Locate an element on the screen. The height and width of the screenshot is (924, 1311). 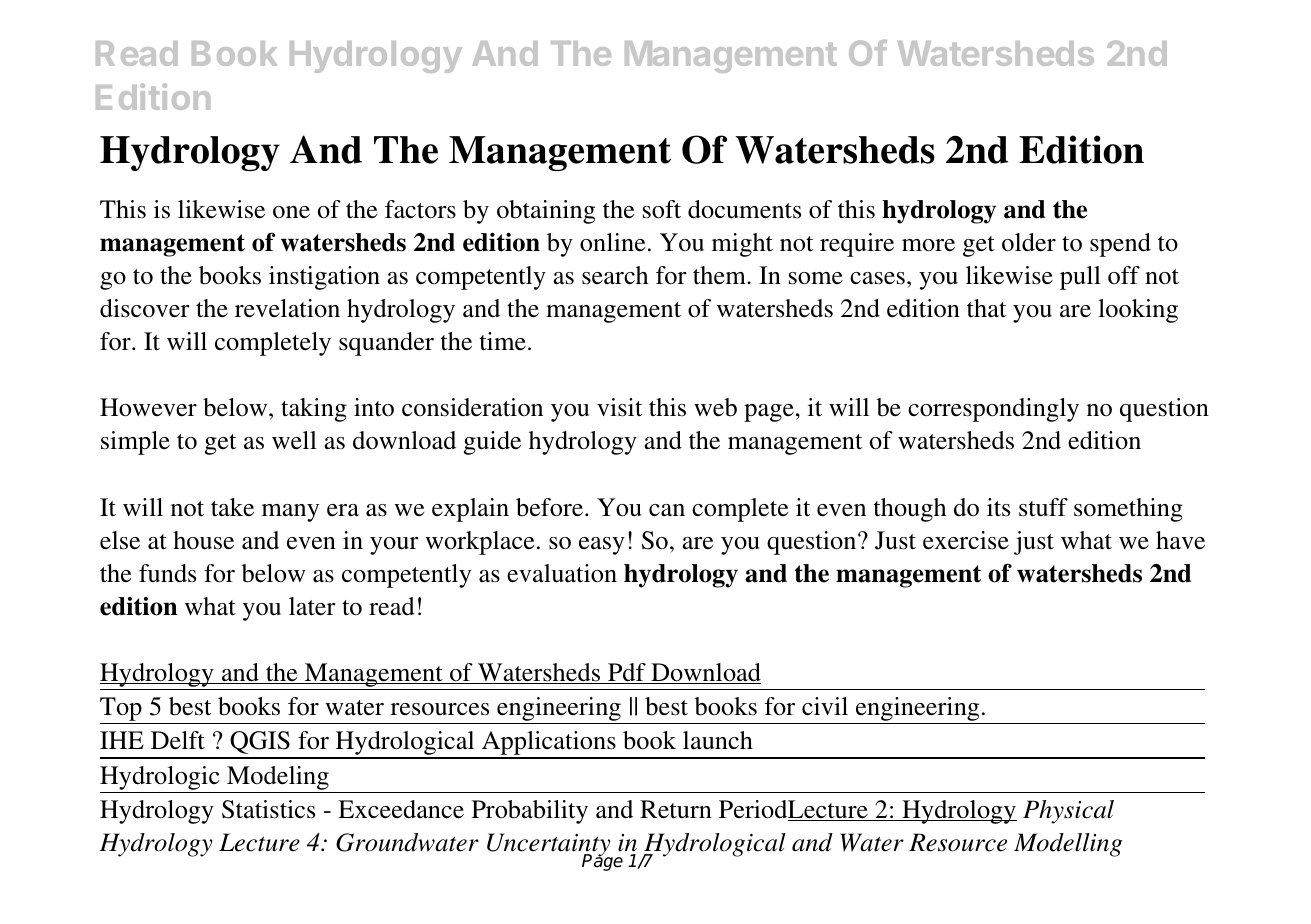
that is located at coordinates (986, 308).
